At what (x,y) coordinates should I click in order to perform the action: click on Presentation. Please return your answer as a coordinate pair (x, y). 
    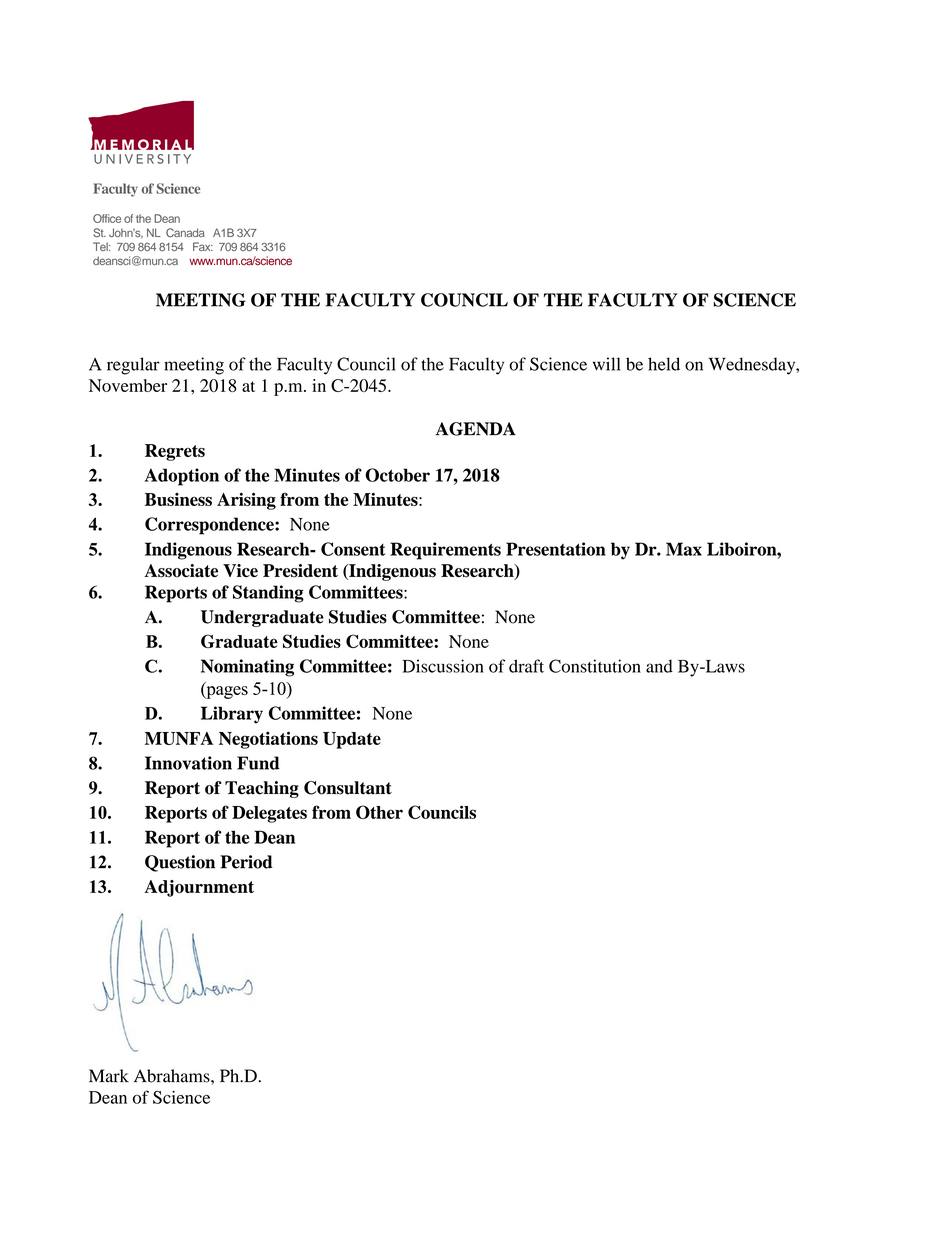
    Looking at the image, I should click on (556, 549).
